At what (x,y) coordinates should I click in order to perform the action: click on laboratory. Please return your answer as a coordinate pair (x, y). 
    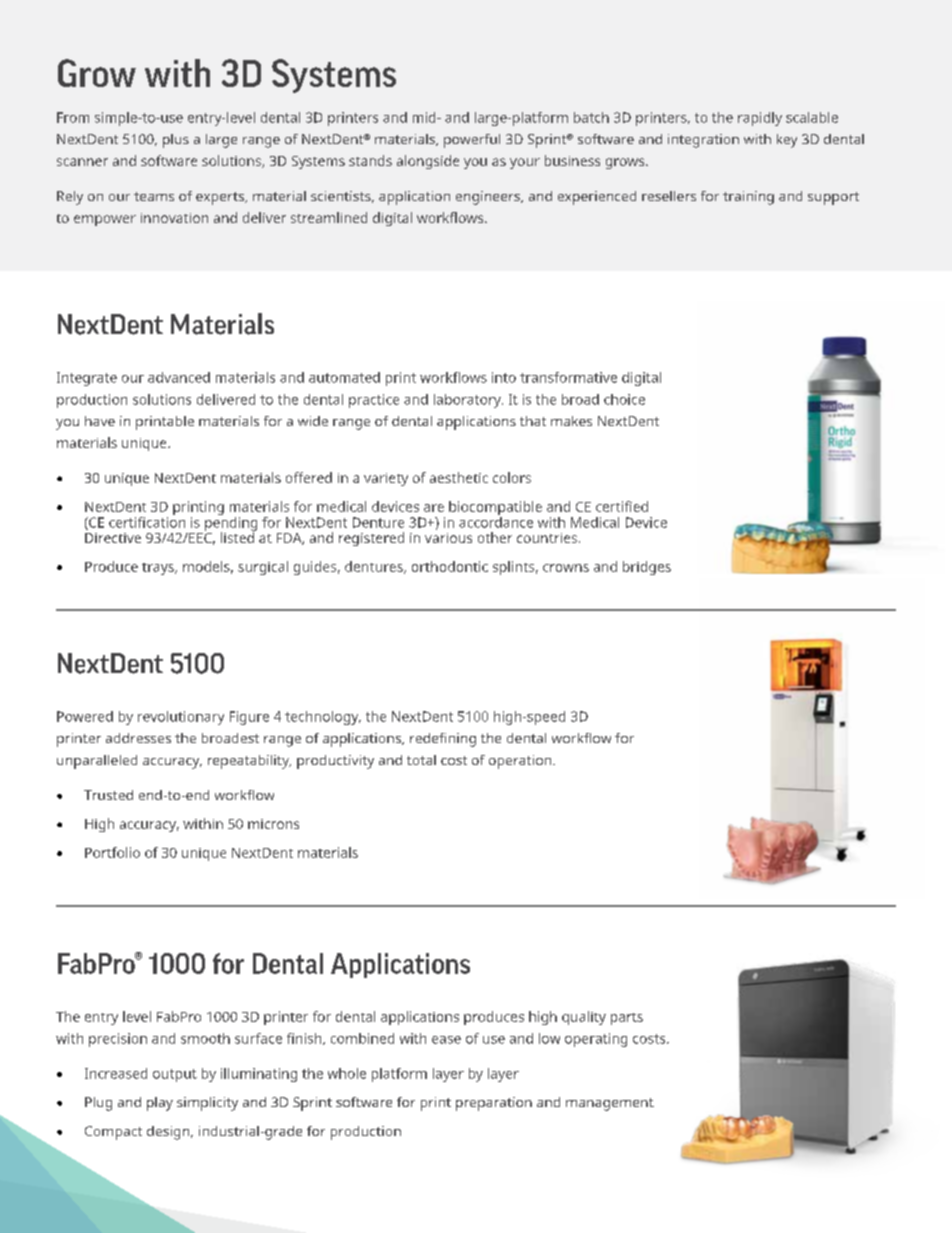
    Looking at the image, I should click on (468, 401).
